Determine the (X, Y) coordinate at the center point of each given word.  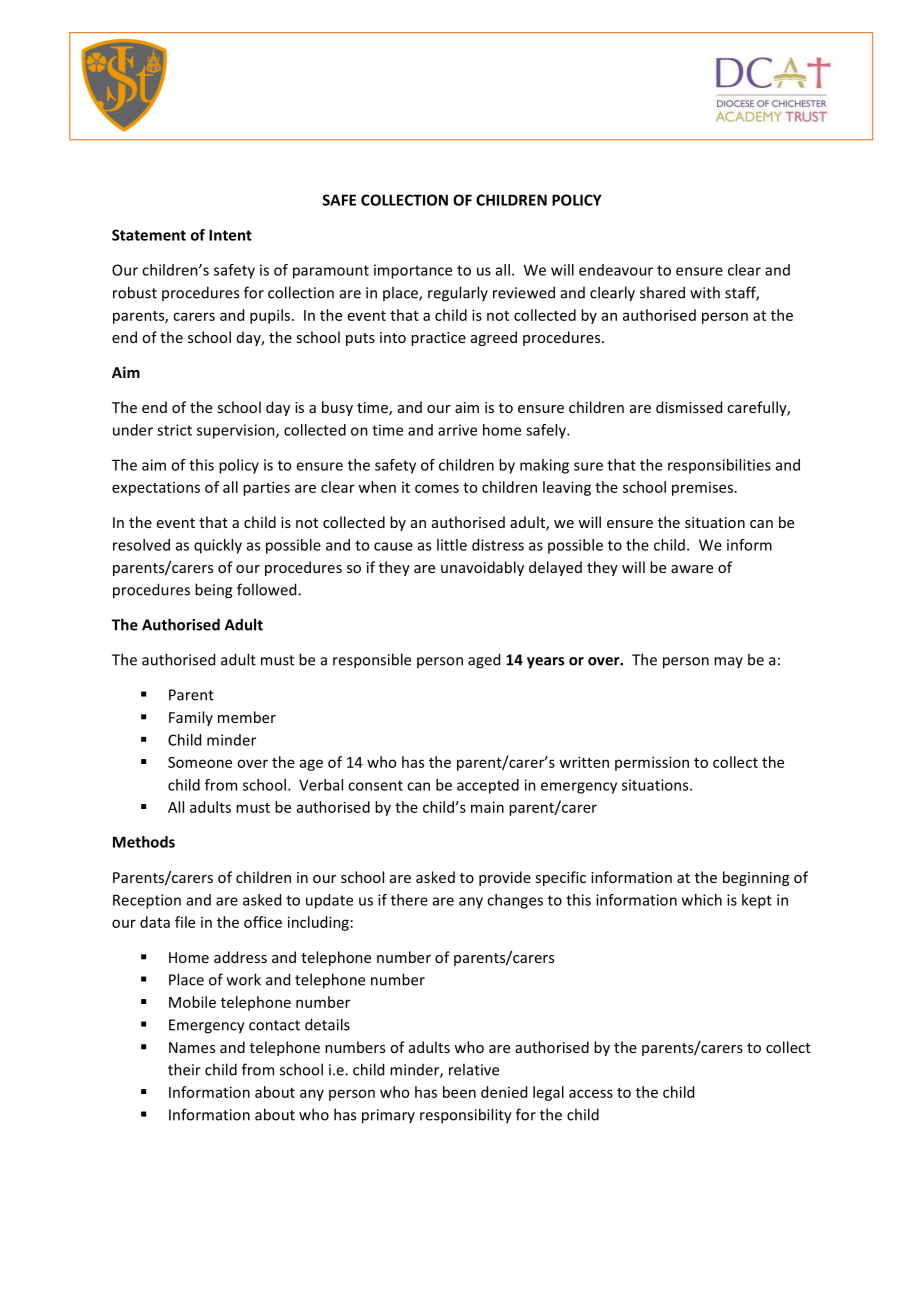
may (728, 662)
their (184, 1069)
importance (413, 271)
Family (191, 718)
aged (484, 661)
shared (662, 292)
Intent (230, 235)
